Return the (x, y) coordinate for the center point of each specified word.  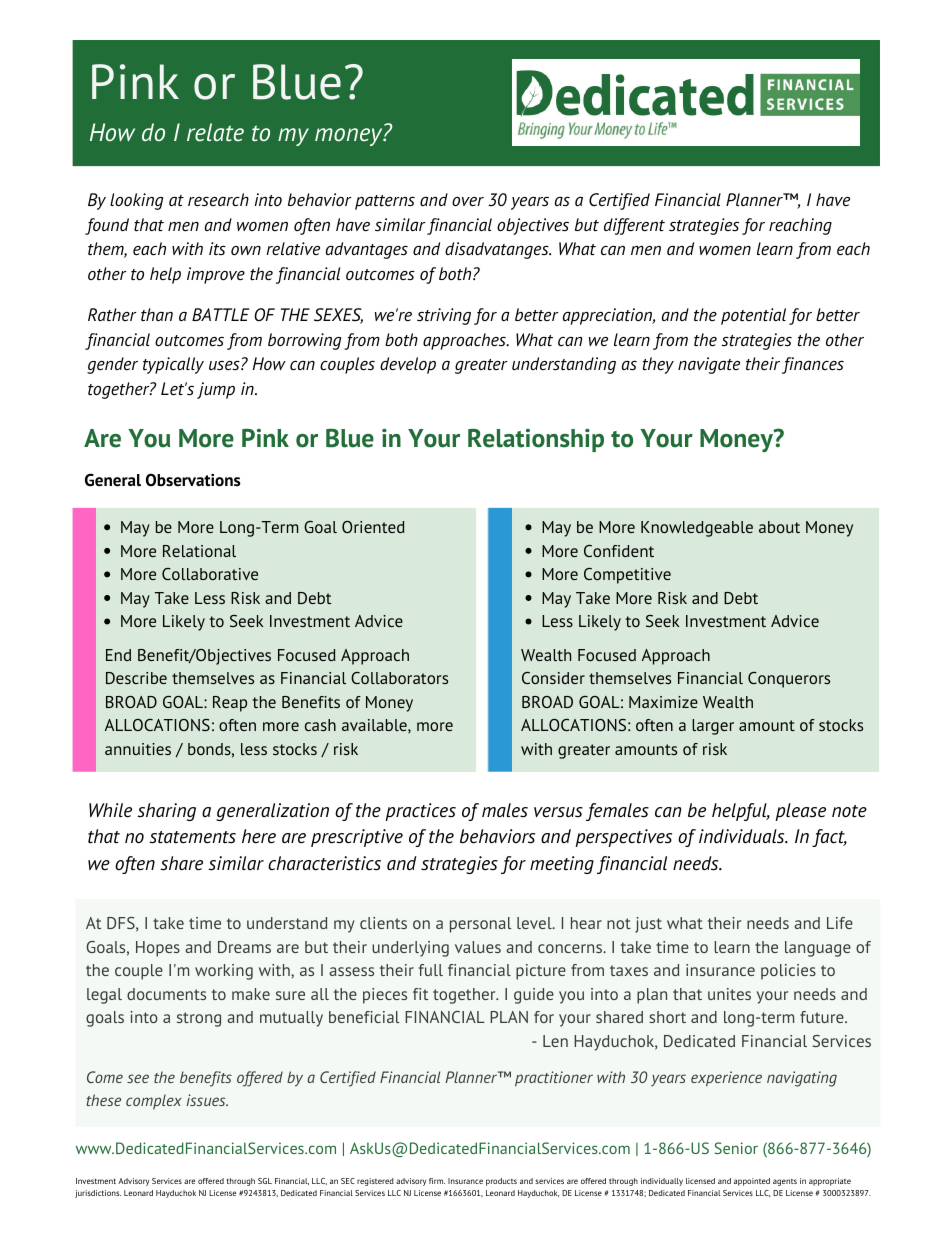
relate (215, 132)
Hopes (158, 949)
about (779, 527)
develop (408, 365)
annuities (138, 749)
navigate (709, 365)
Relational (199, 551)
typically (173, 365)
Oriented (373, 527)
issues (207, 1100)
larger (713, 727)
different (634, 226)
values (478, 947)
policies (788, 972)
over (468, 202)
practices (420, 812)
